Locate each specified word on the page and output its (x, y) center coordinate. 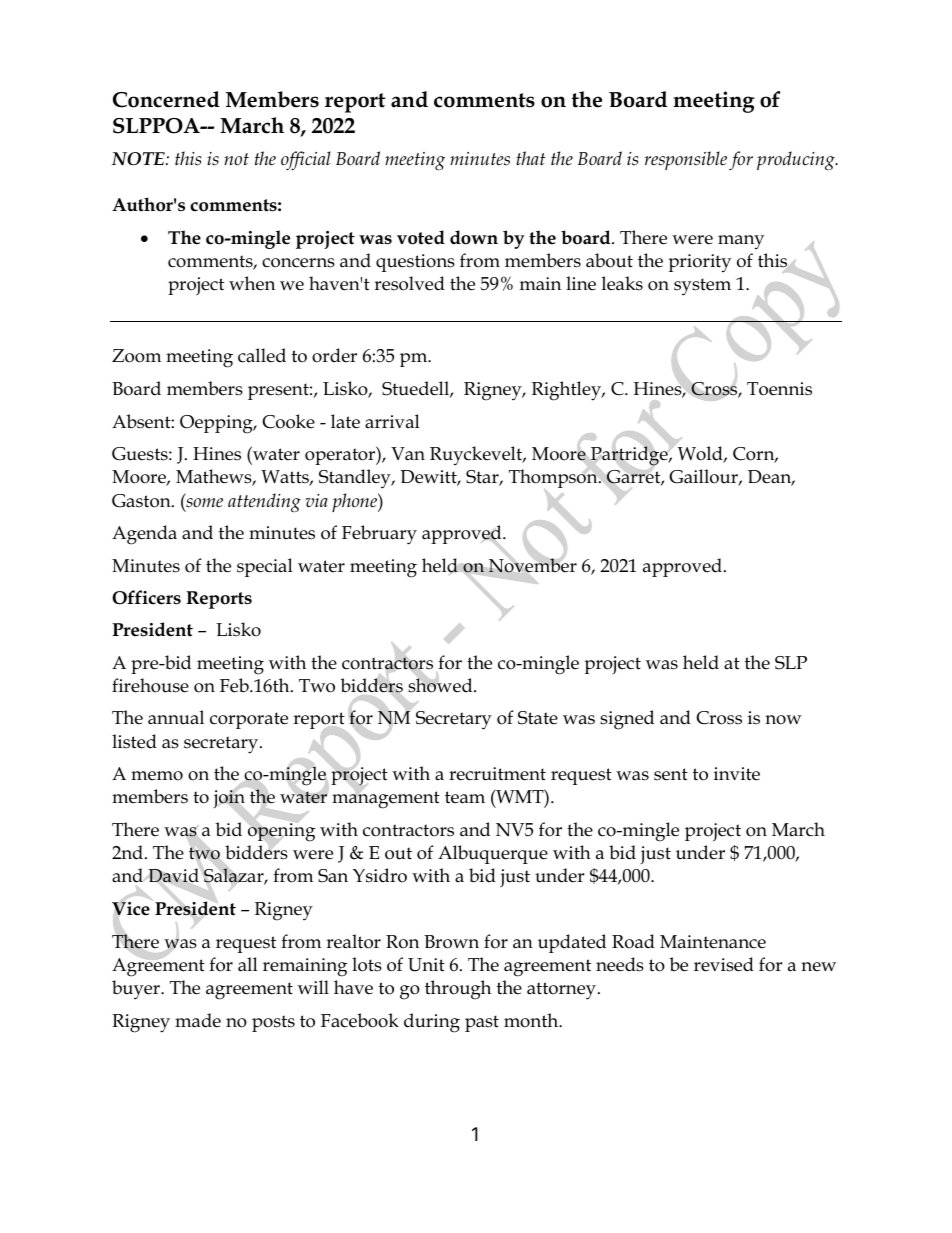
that (530, 158)
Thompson (554, 478)
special (265, 567)
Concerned (166, 99)
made (198, 1020)
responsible (686, 160)
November (532, 565)
